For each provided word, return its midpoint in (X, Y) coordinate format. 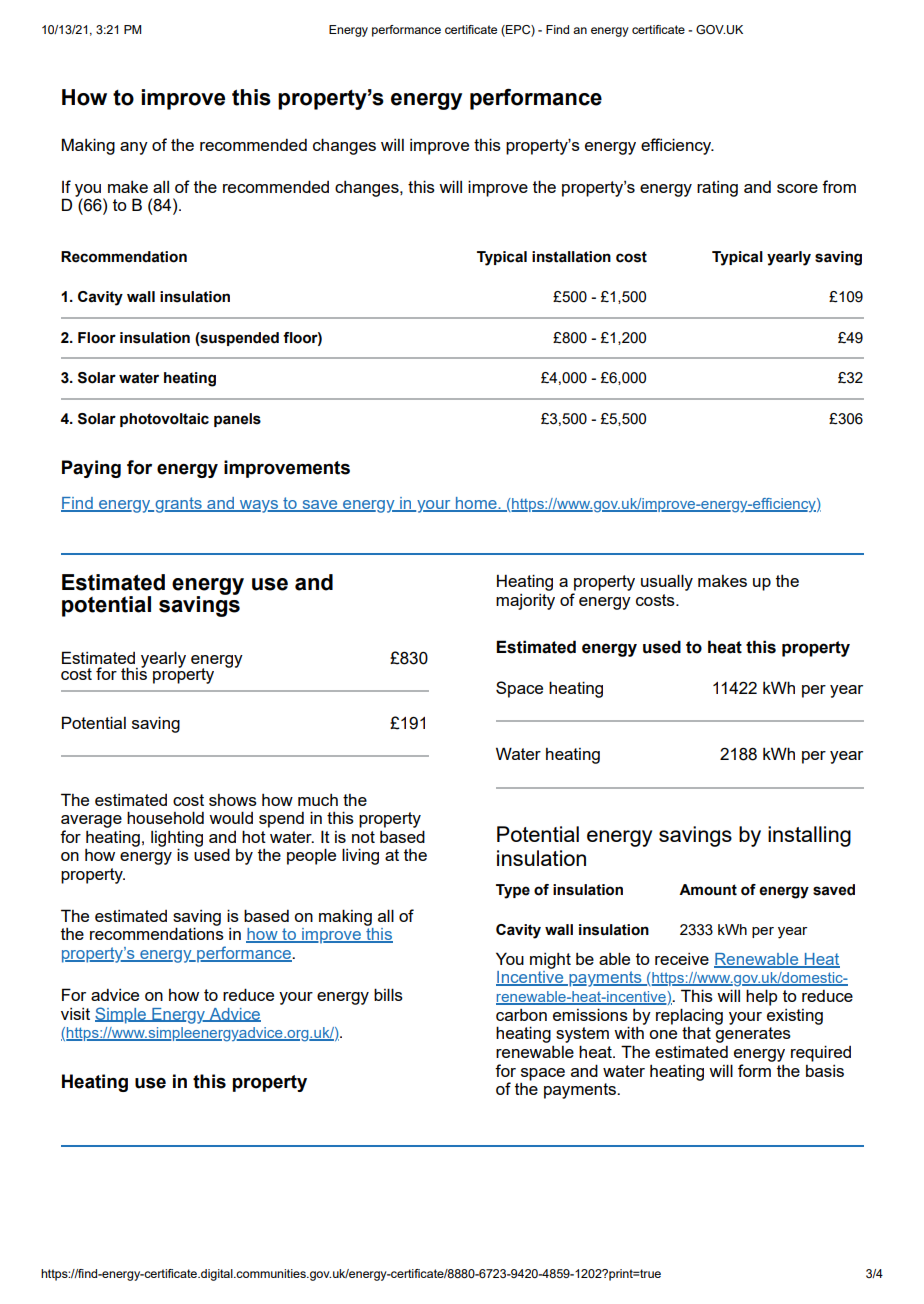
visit (75, 1014)
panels (237, 420)
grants (178, 505)
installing (809, 836)
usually (667, 582)
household (165, 817)
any (134, 148)
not (363, 837)
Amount (708, 890)
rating (717, 189)
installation (571, 257)
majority (525, 602)
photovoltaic (164, 420)
